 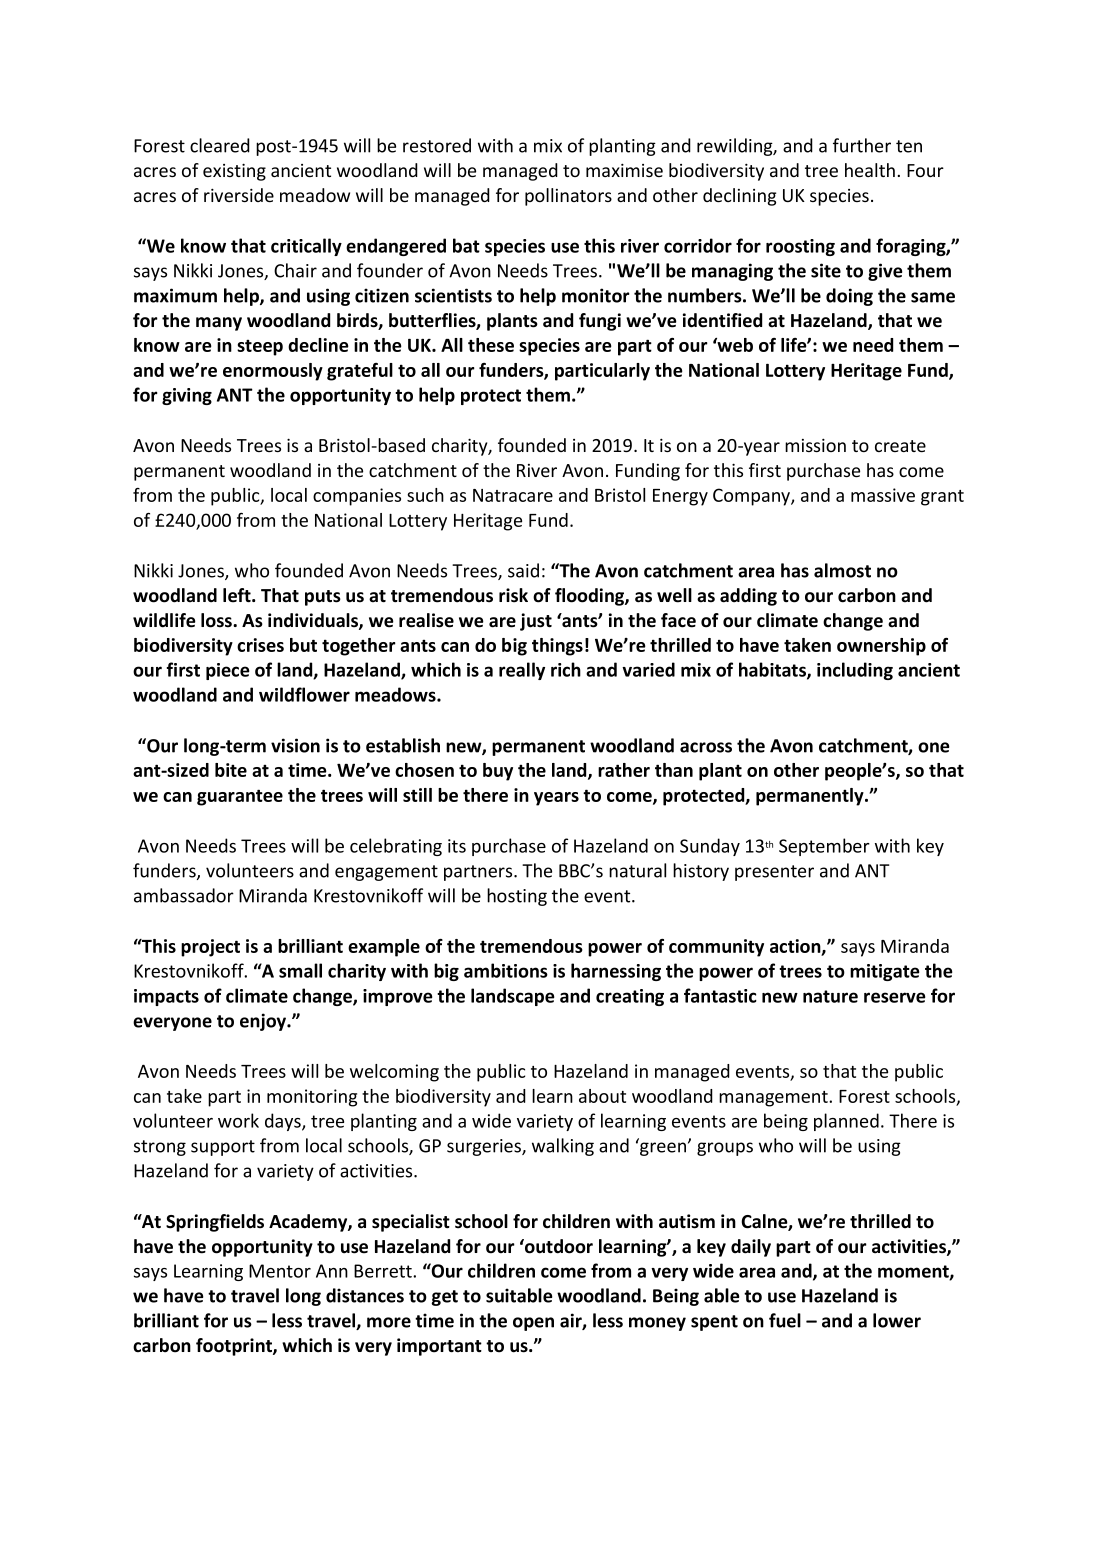 I want to click on bite, so click(x=231, y=770).
